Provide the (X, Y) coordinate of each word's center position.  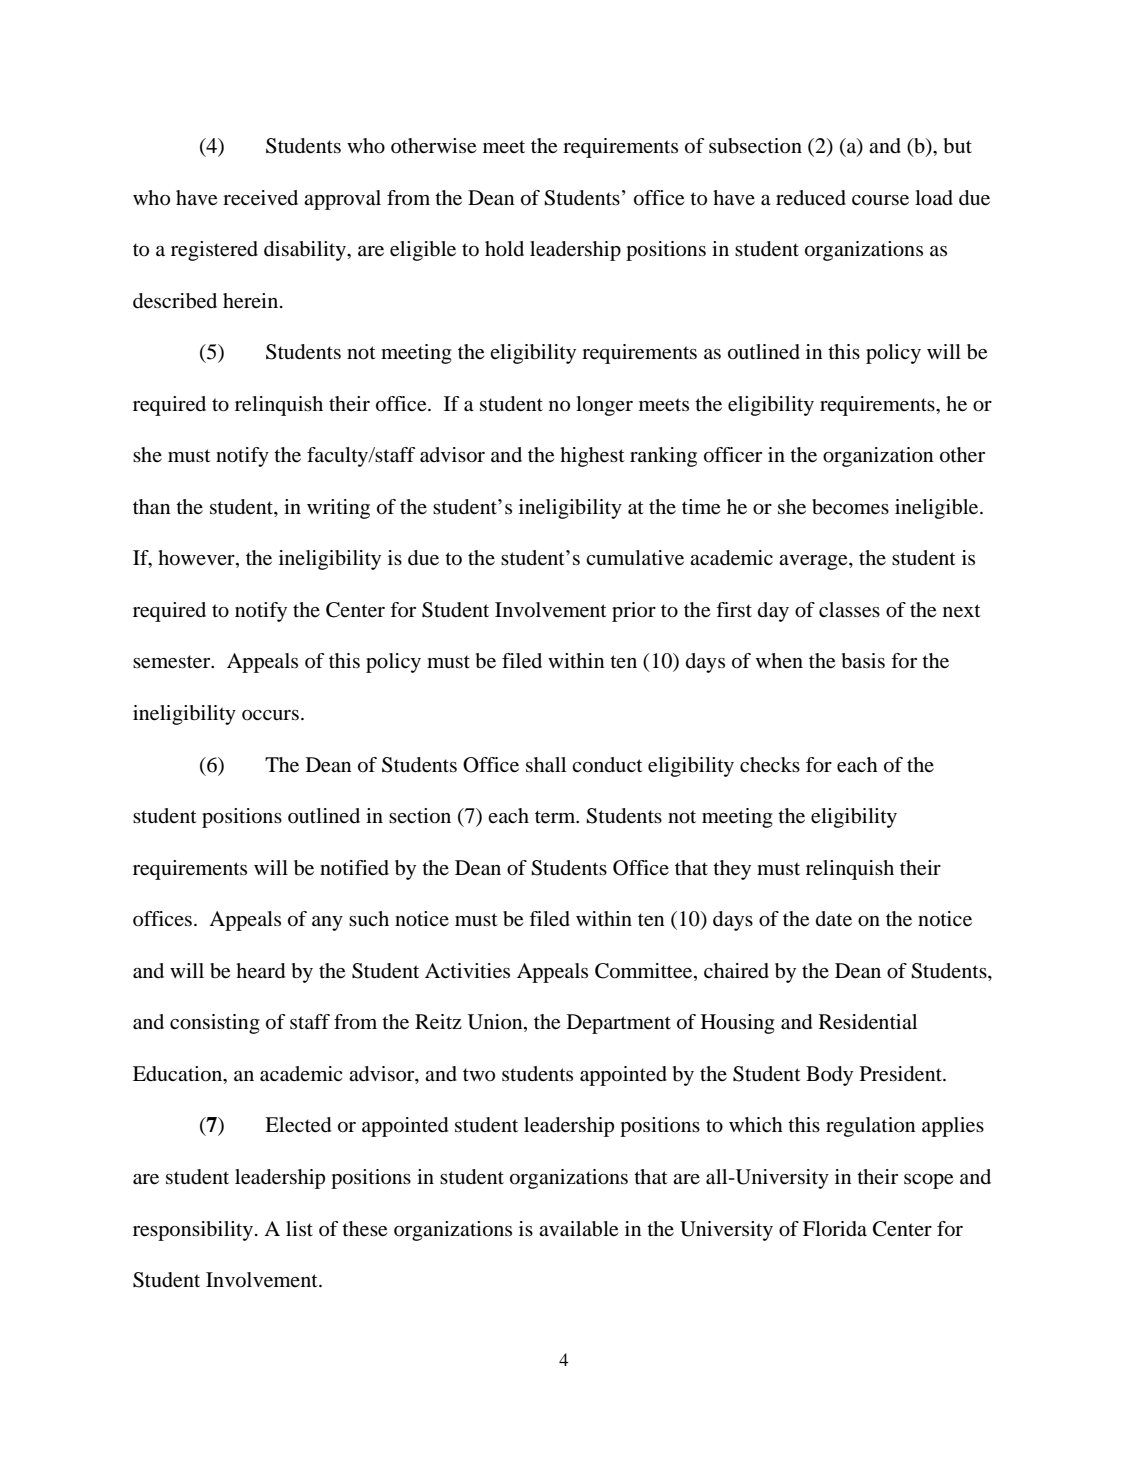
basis (863, 661)
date (834, 919)
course (880, 200)
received (260, 198)
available (578, 1229)
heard (260, 971)
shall (546, 765)
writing (338, 509)
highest (592, 457)
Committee (645, 971)
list (299, 1228)
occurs (270, 715)
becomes (850, 507)
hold (504, 249)
